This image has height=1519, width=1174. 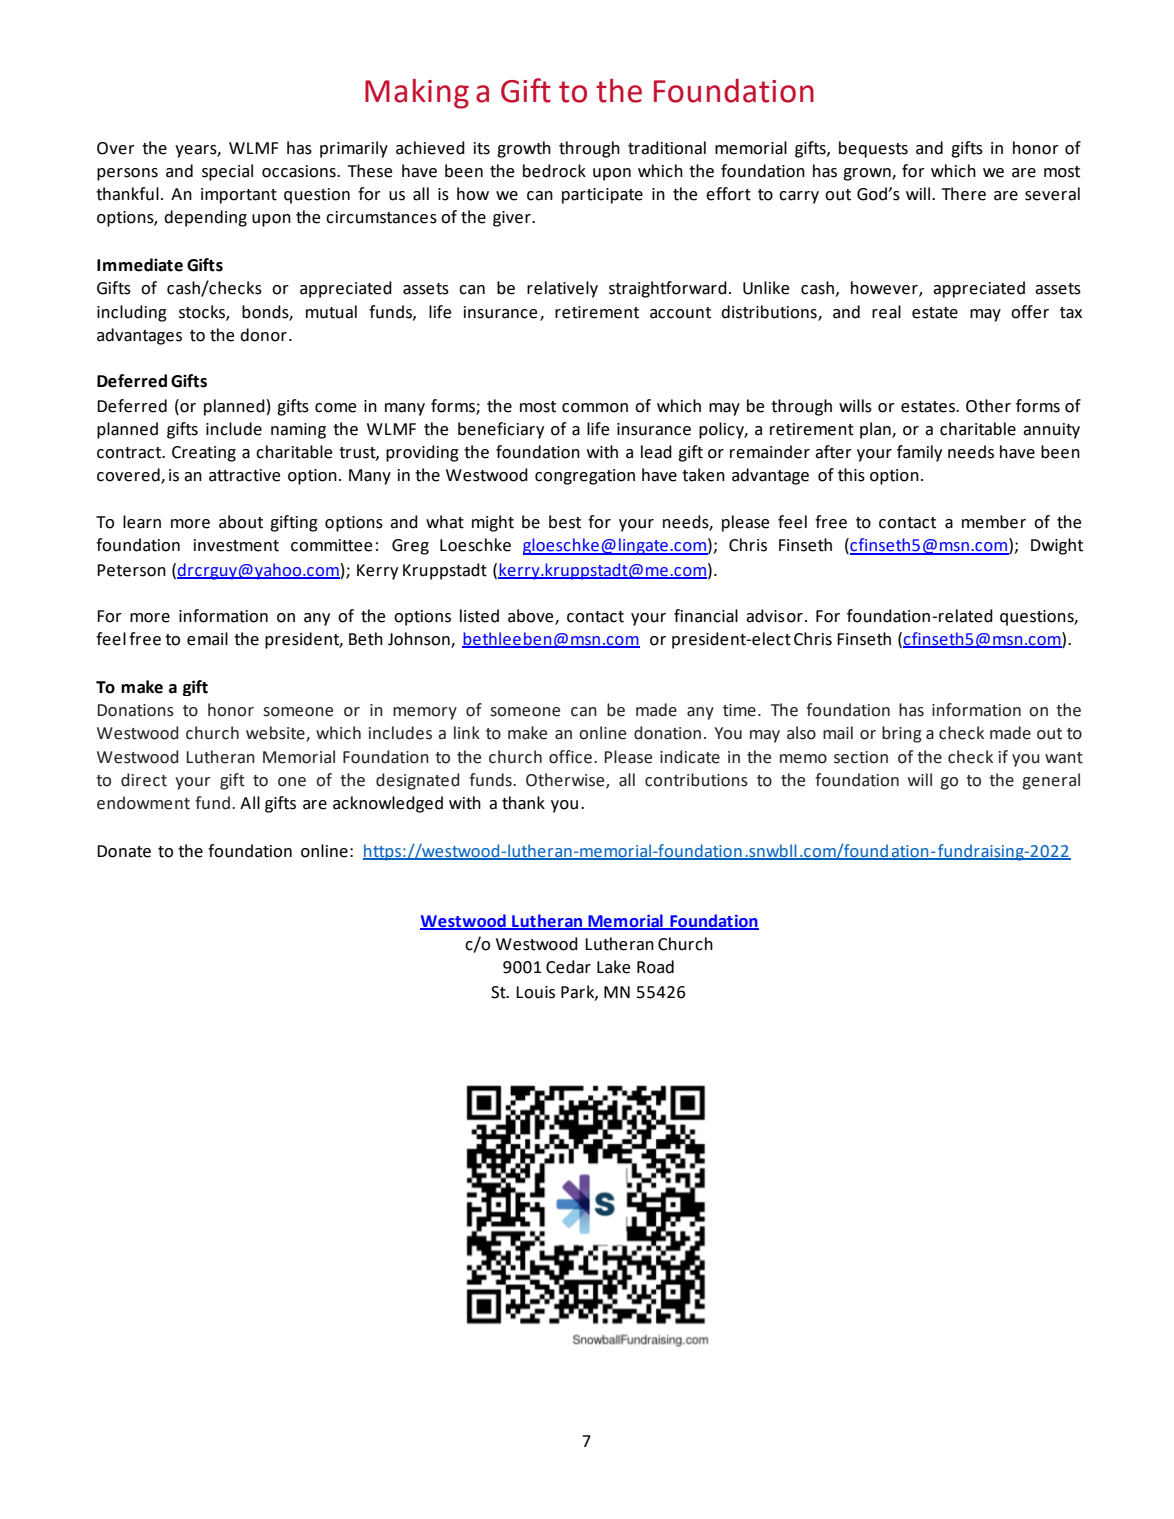 I want to click on special, so click(x=227, y=172).
